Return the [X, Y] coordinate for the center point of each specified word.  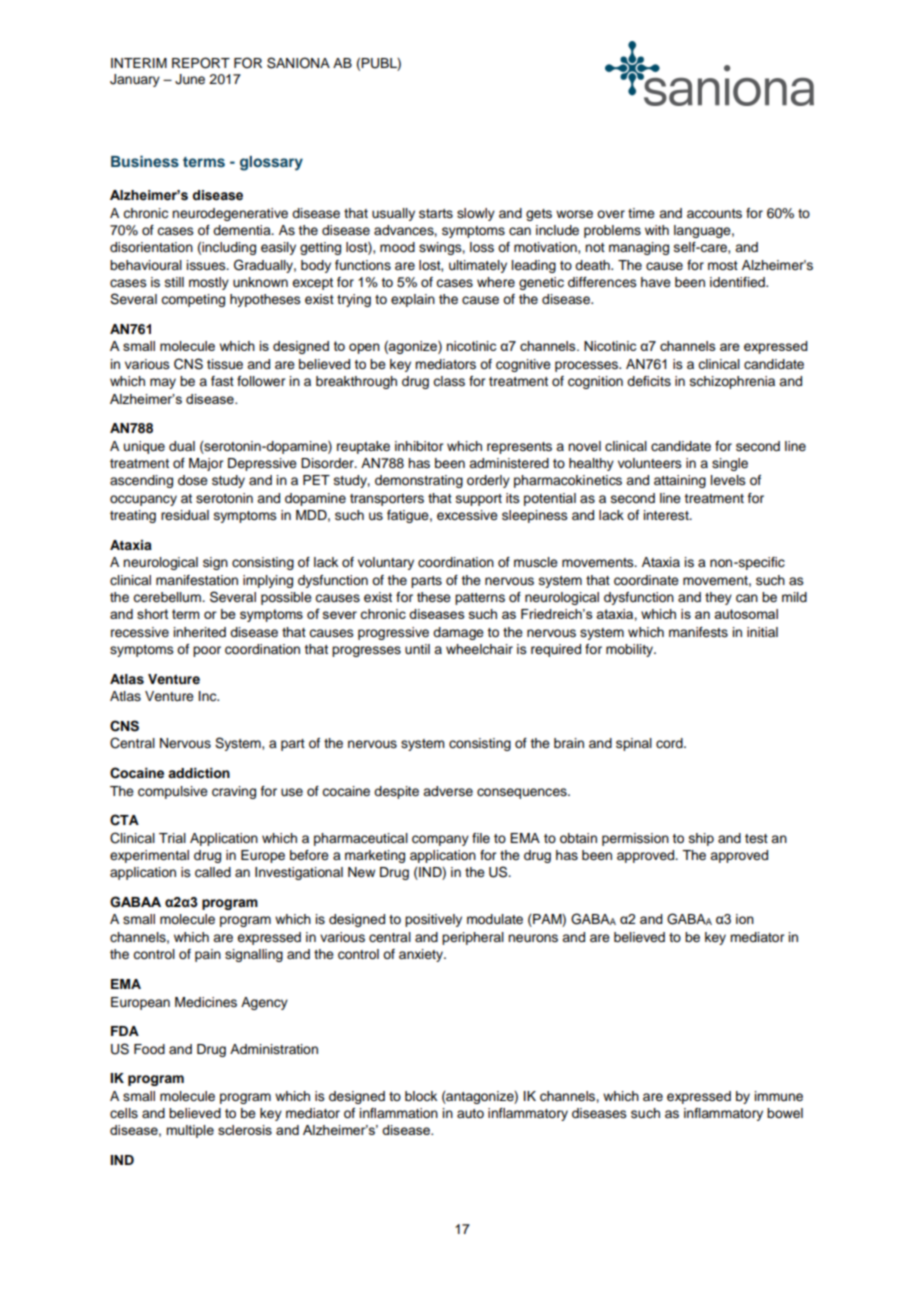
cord [670, 743]
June [190, 79]
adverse [448, 791]
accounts [714, 213]
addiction [199, 773]
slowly [476, 214]
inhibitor [419, 446]
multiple [190, 1131]
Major [206, 464]
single [730, 464]
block [421, 1096]
